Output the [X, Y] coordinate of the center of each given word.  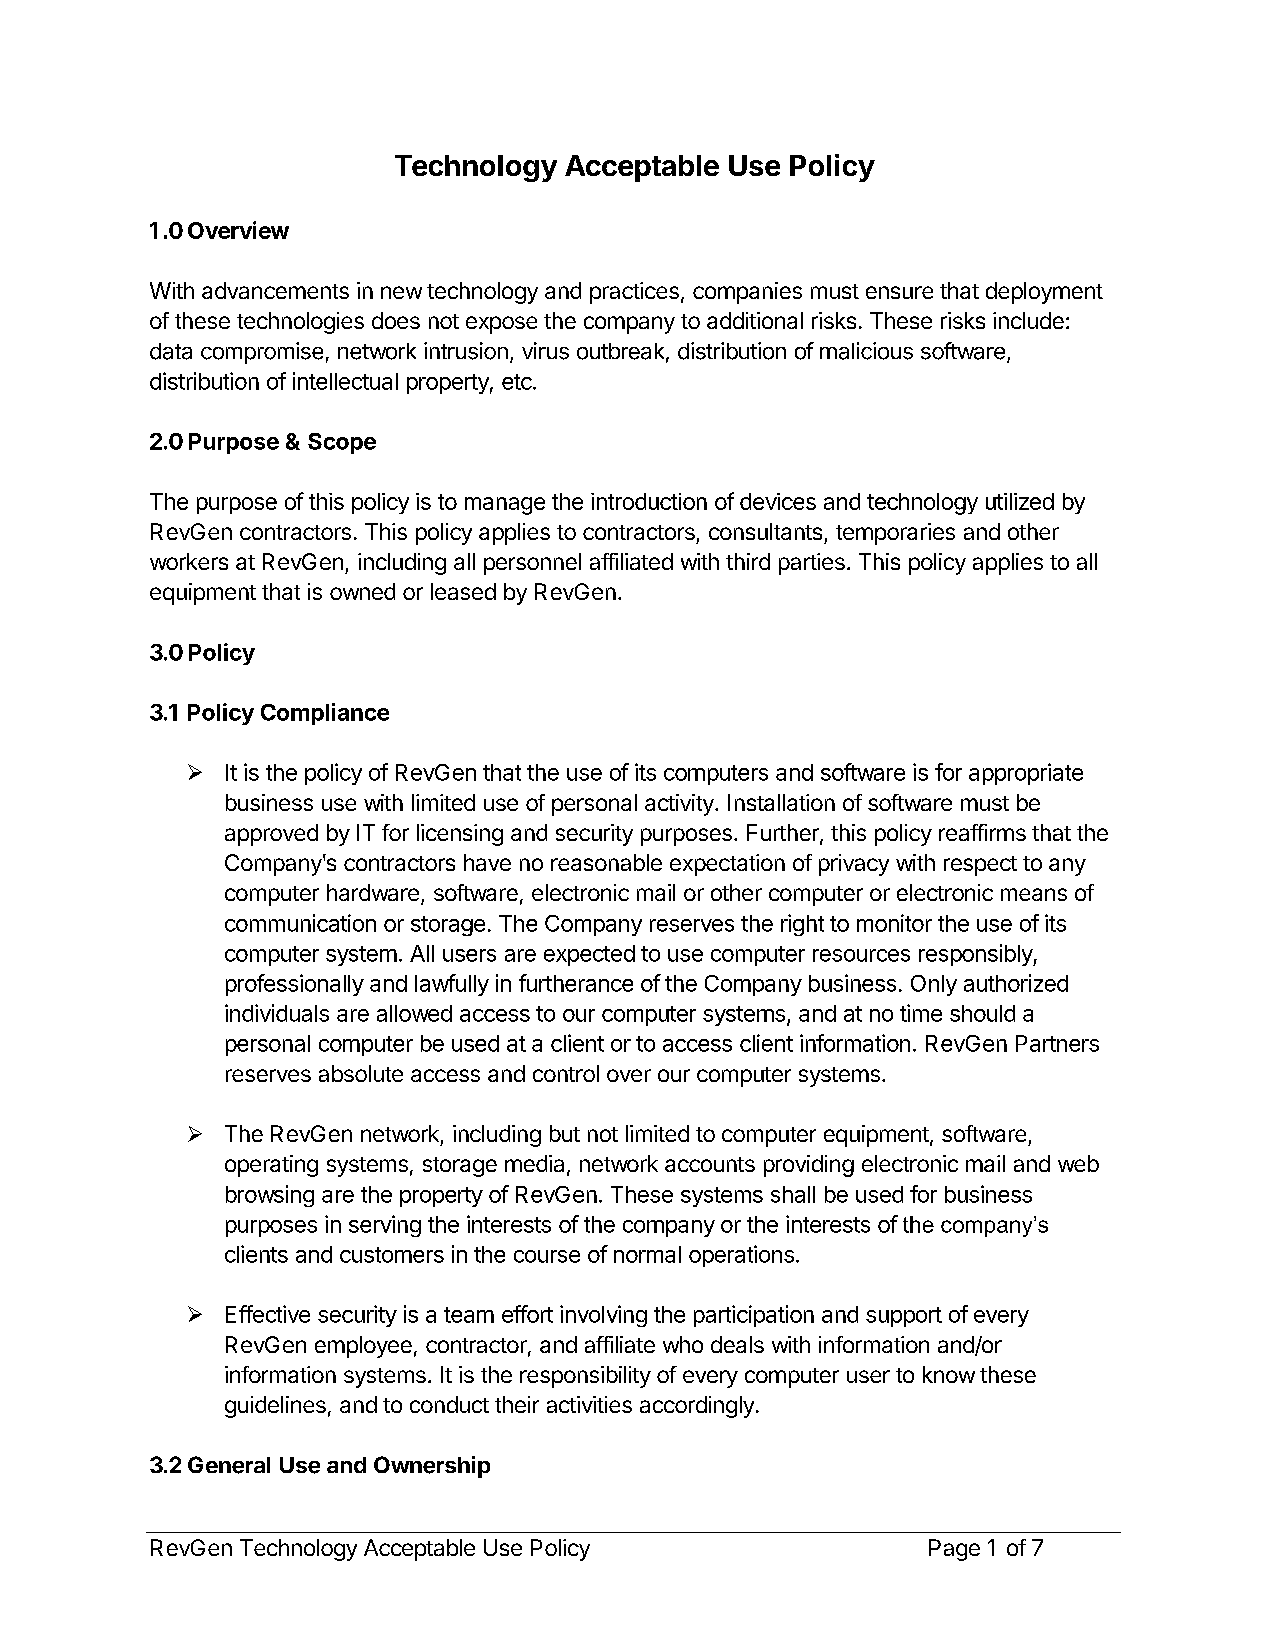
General [229, 1465]
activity [680, 805]
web [1078, 1163]
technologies [300, 323]
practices [634, 293]
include [1028, 320]
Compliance [325, 714]
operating [271, 1166]
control [566, 1073]
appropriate [1026, 774]
